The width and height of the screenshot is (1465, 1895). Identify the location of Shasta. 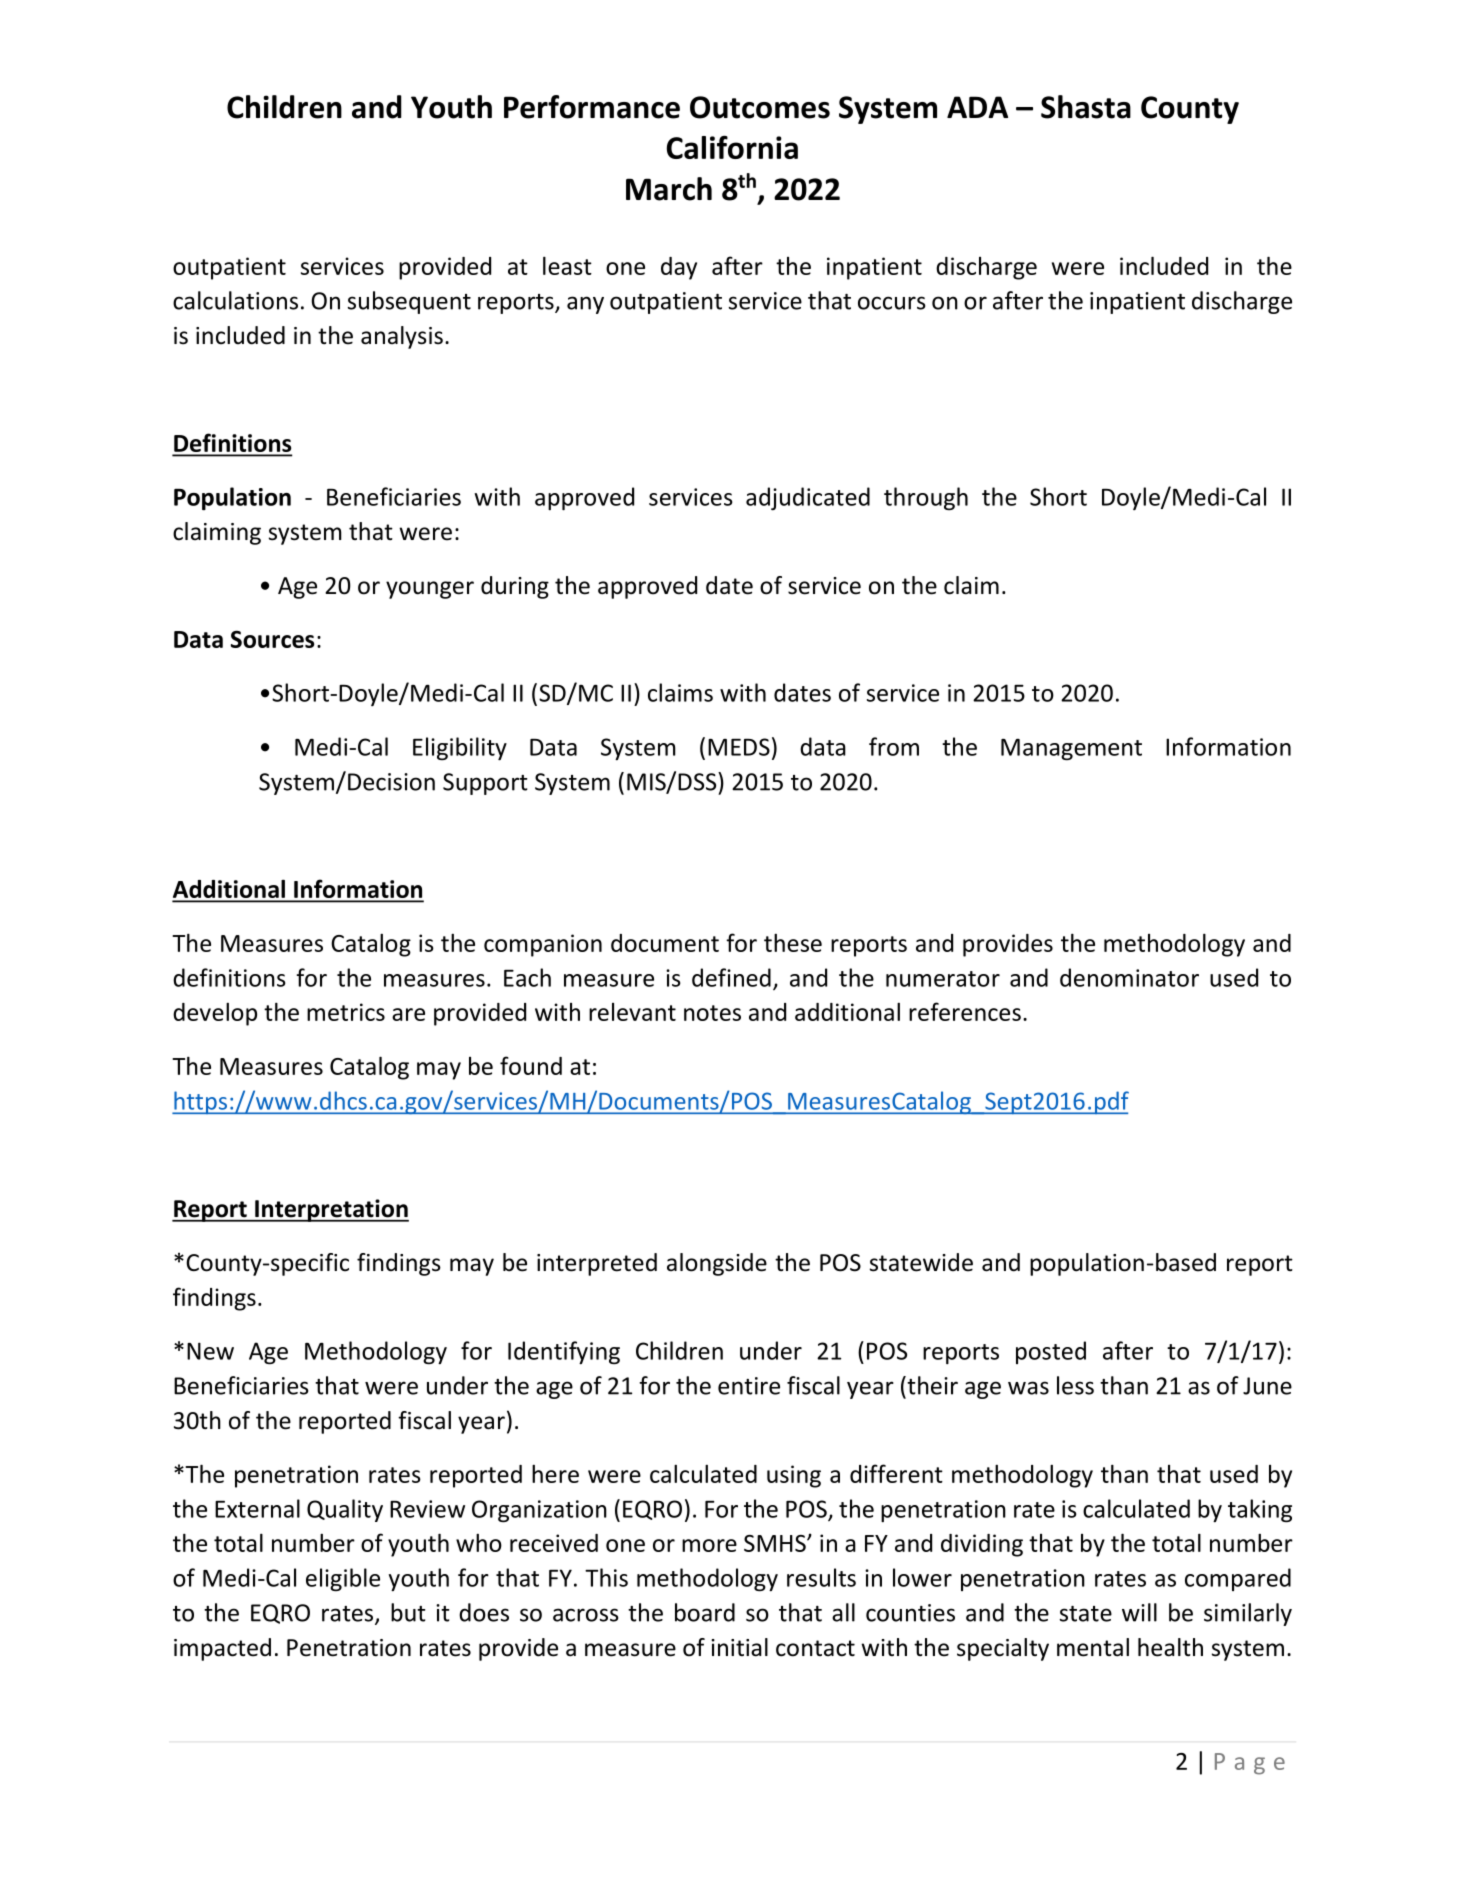
(1086, 107).
